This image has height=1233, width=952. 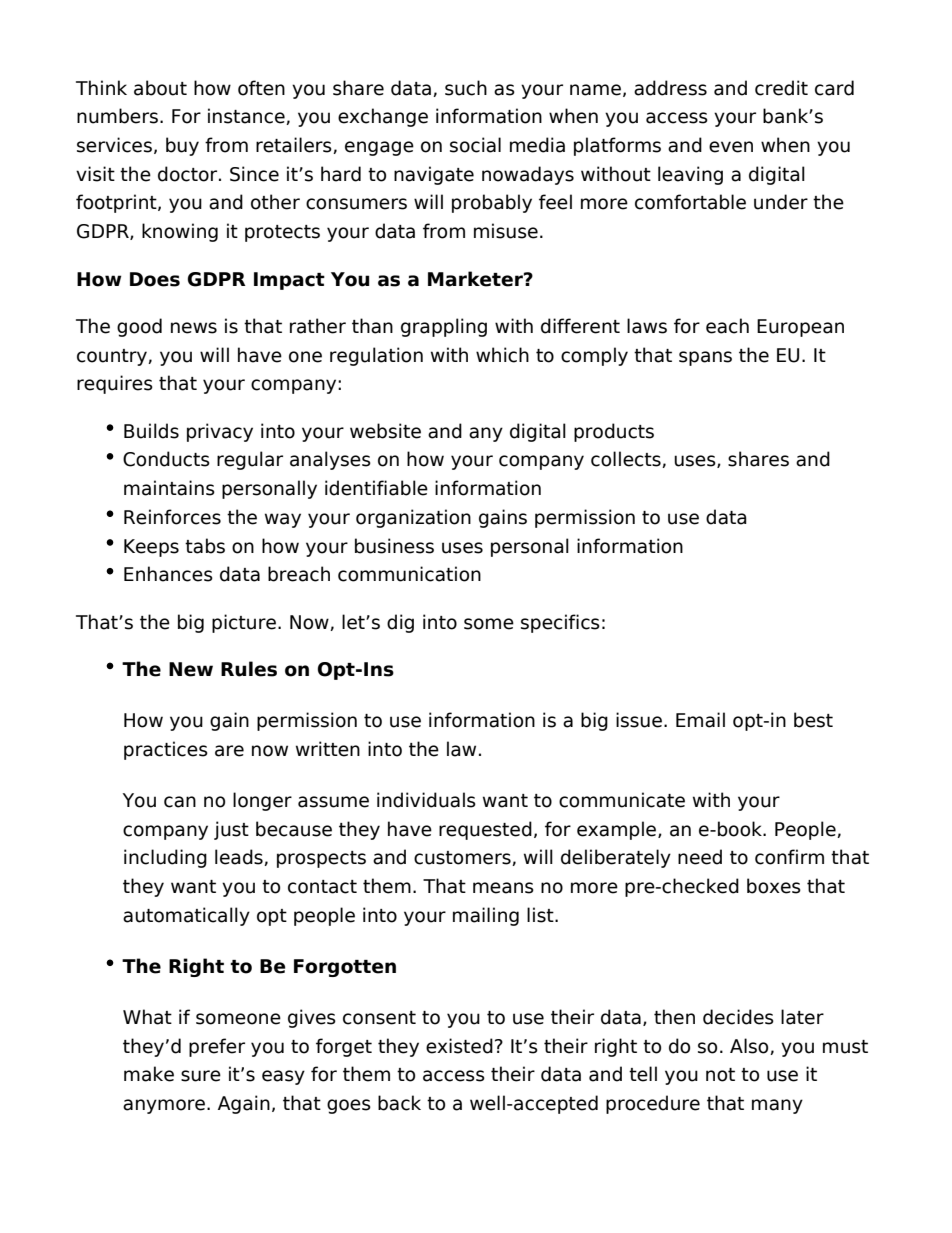 What do you see at coordinates (444, 327) in the image?
I see `grappling` at bounding box center [444, 327].
